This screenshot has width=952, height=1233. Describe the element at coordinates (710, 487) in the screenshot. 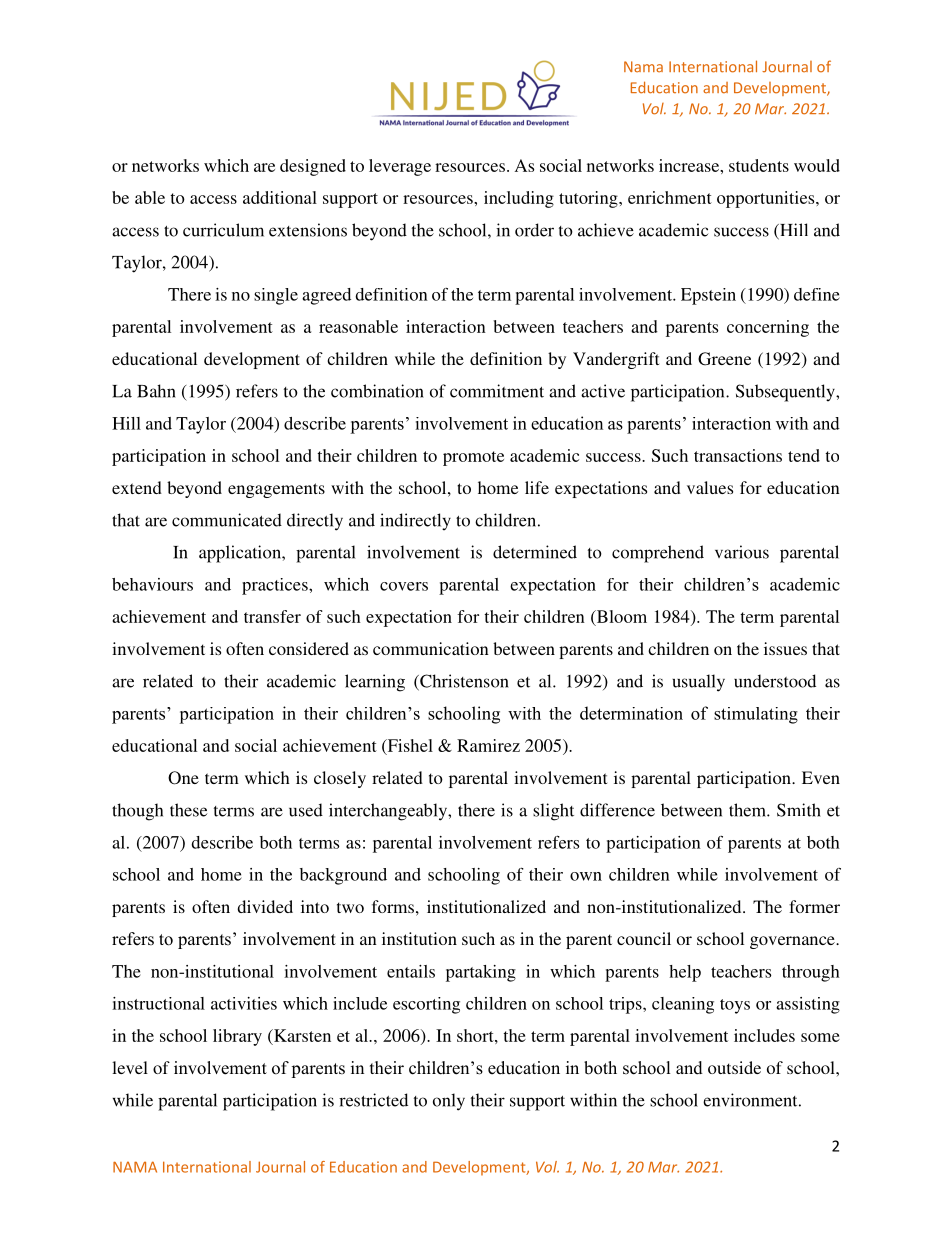

I see `values` at that location.
